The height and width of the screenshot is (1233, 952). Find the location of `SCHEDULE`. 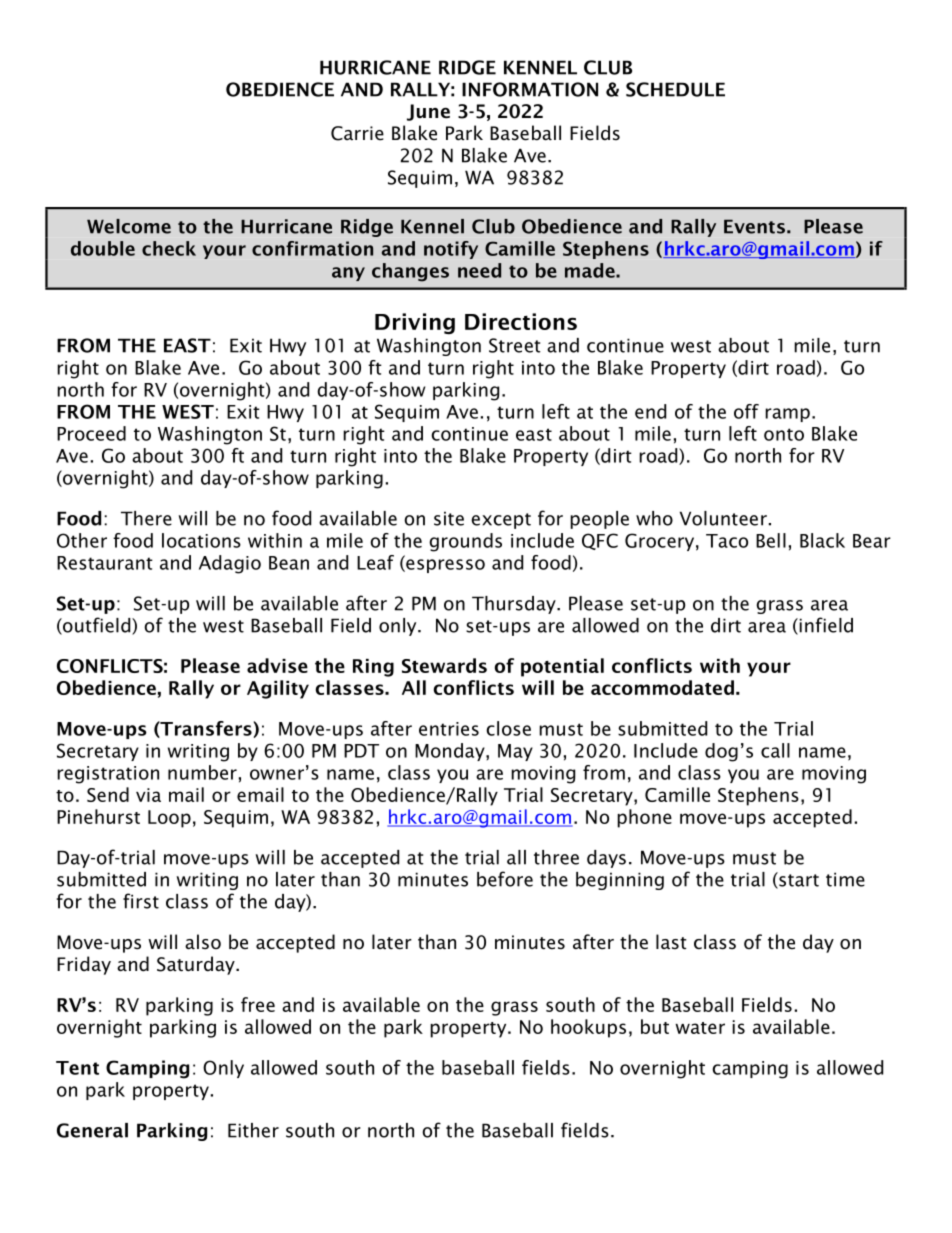

SCHEDULE is located at coordinates (675, 89).
